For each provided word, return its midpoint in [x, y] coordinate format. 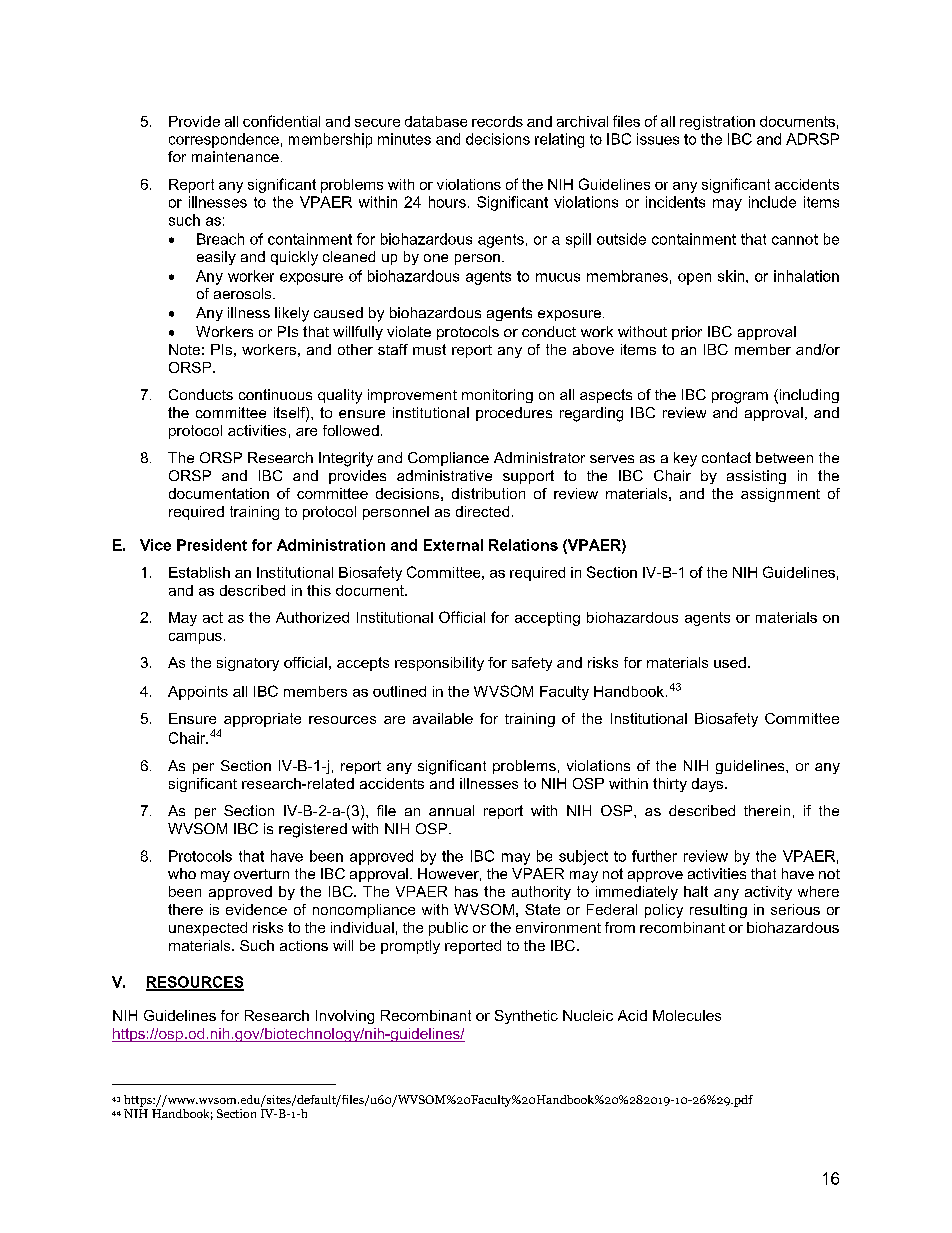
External [453, 545]
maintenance [235, 156]
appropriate [262, 720]
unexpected [208, 929]
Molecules [687, 1015]
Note [184, 349]
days [709, 785]
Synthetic [526, 1017]
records [497, 121]
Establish [199, 572]
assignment [780, 495]
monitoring [497, 396]
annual [451, 810]
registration [717, 123]
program [740, 398]
